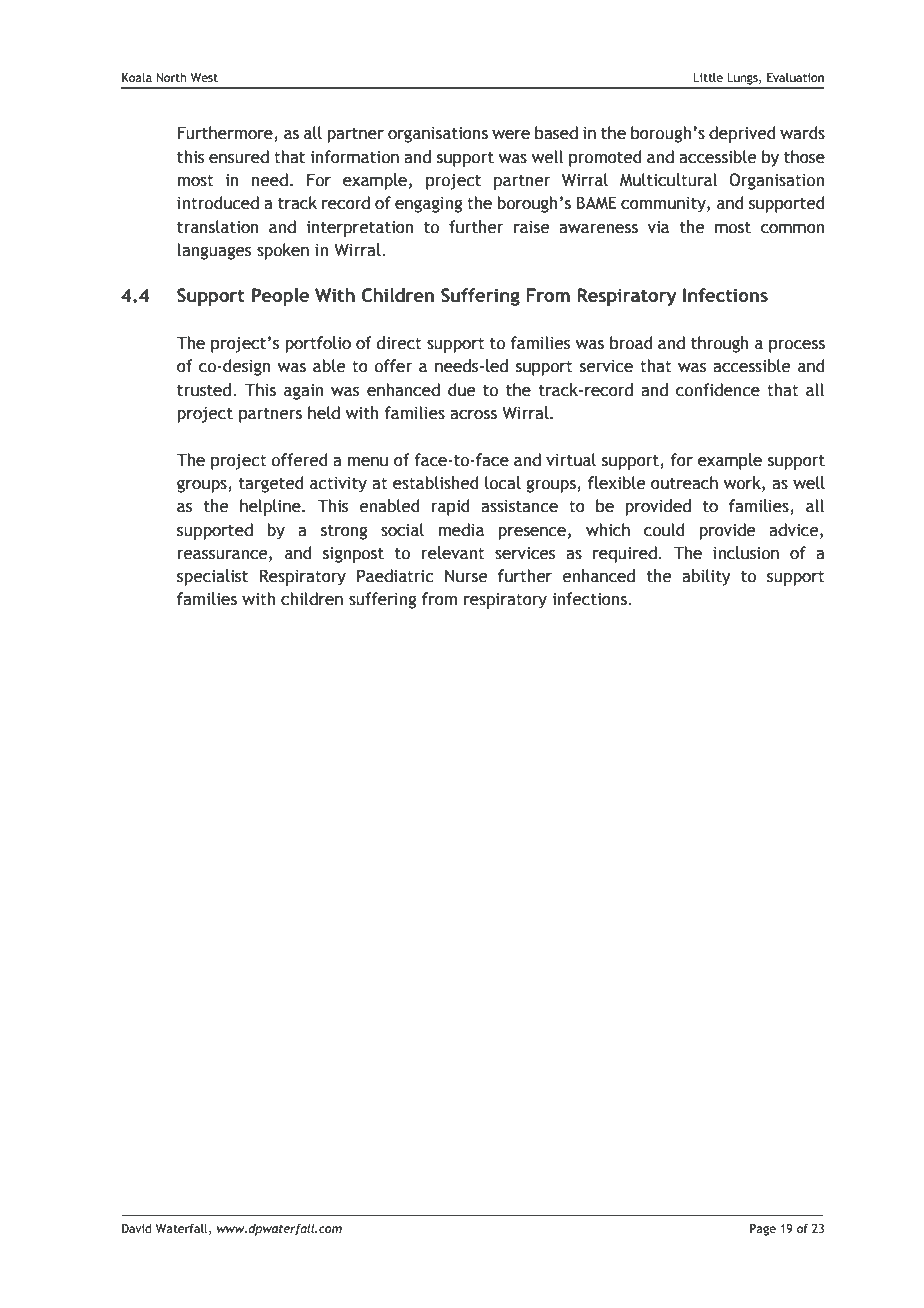 The width and height of the document is (924, 1308). I want to click on deprived, so click(742, 134).
